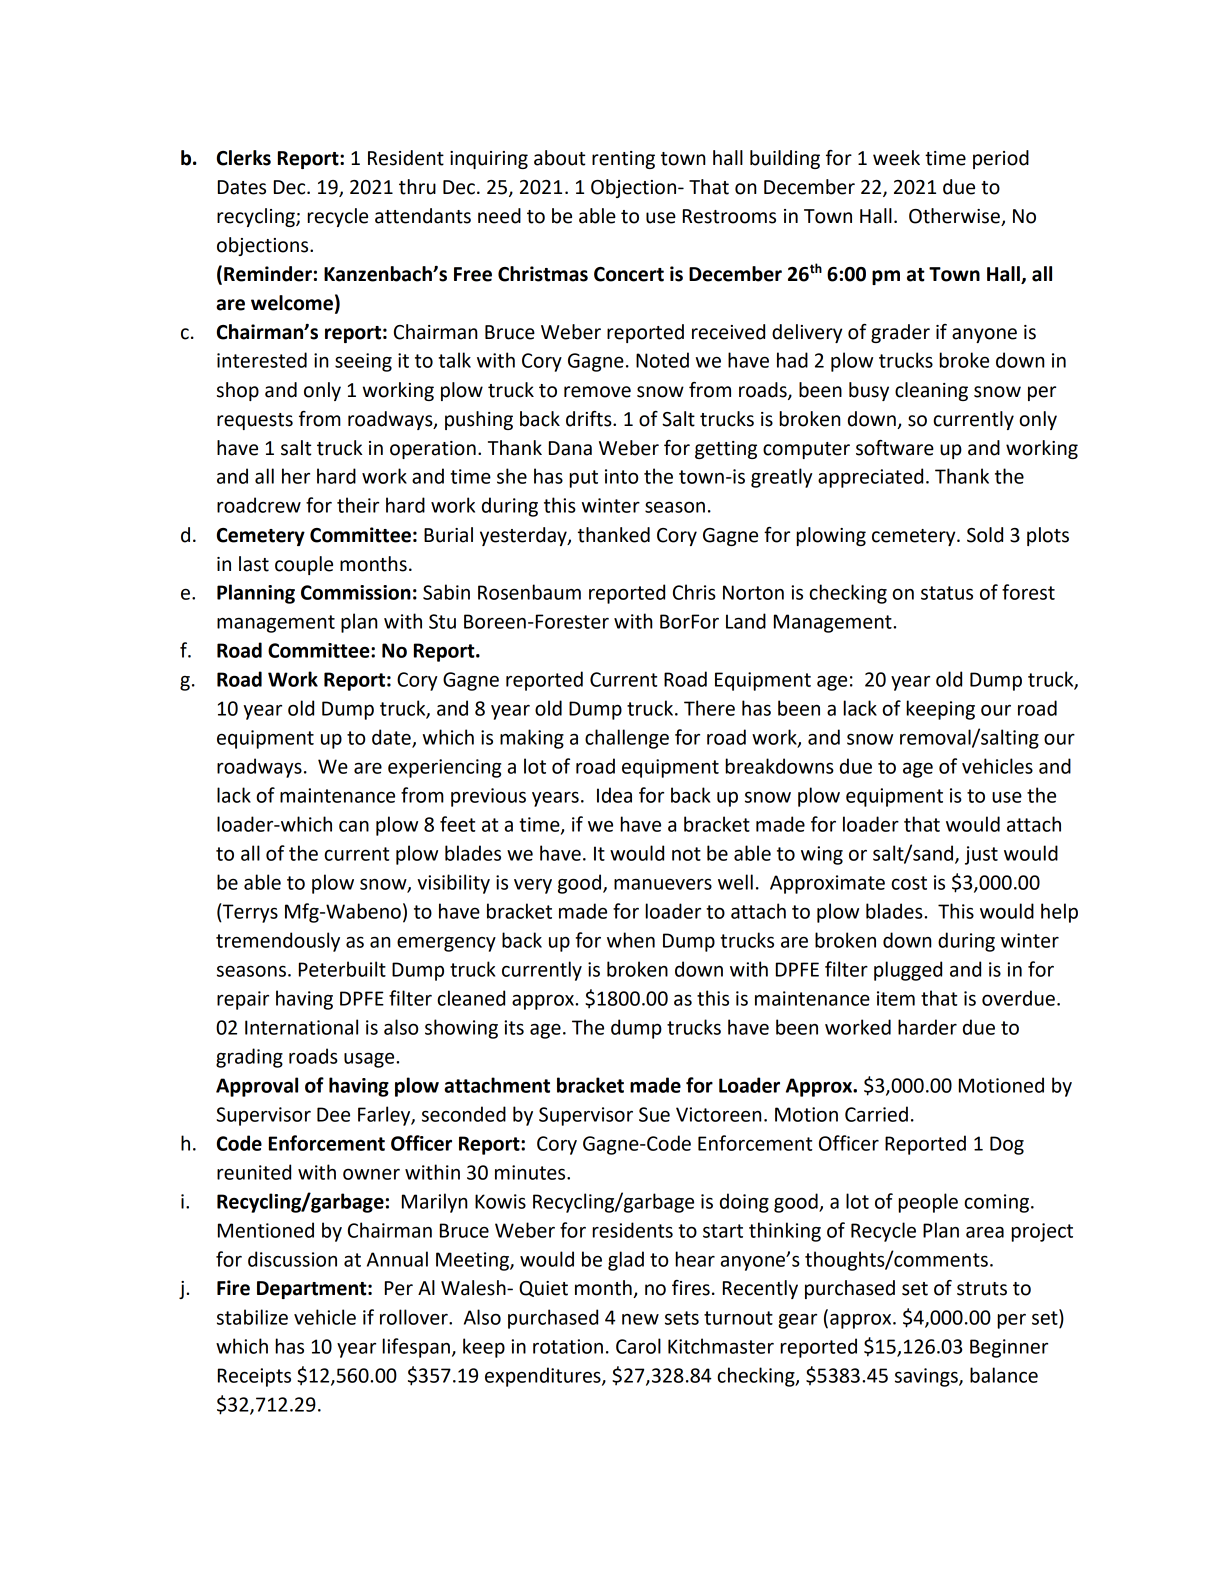  I want to click on can, so click(354, 826).
